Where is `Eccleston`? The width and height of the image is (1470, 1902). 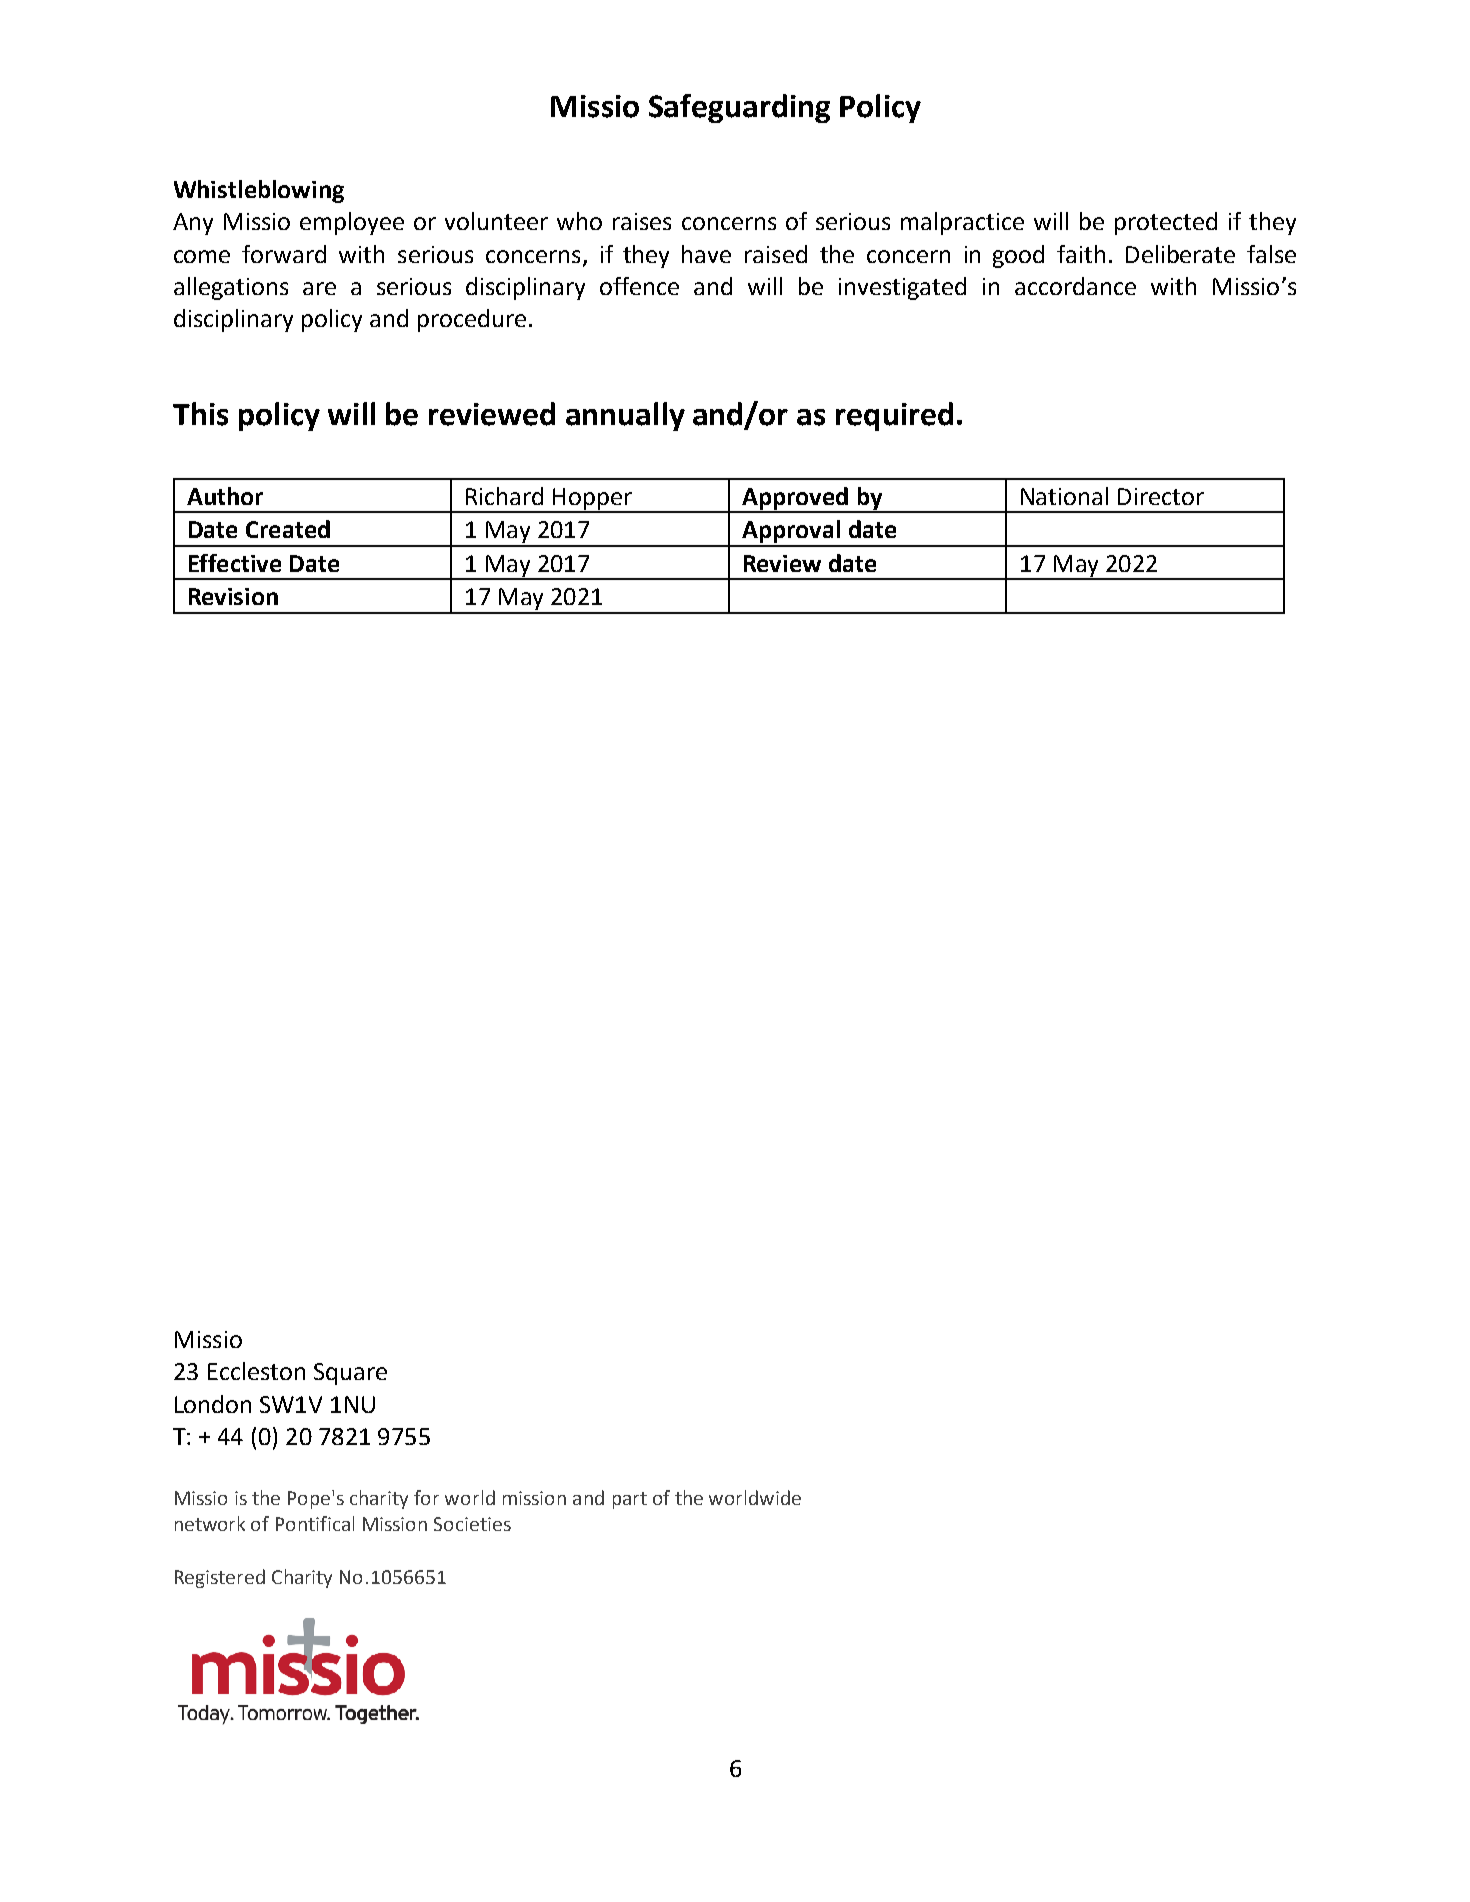 Eccleston is located at coordinates (256, 1371).
